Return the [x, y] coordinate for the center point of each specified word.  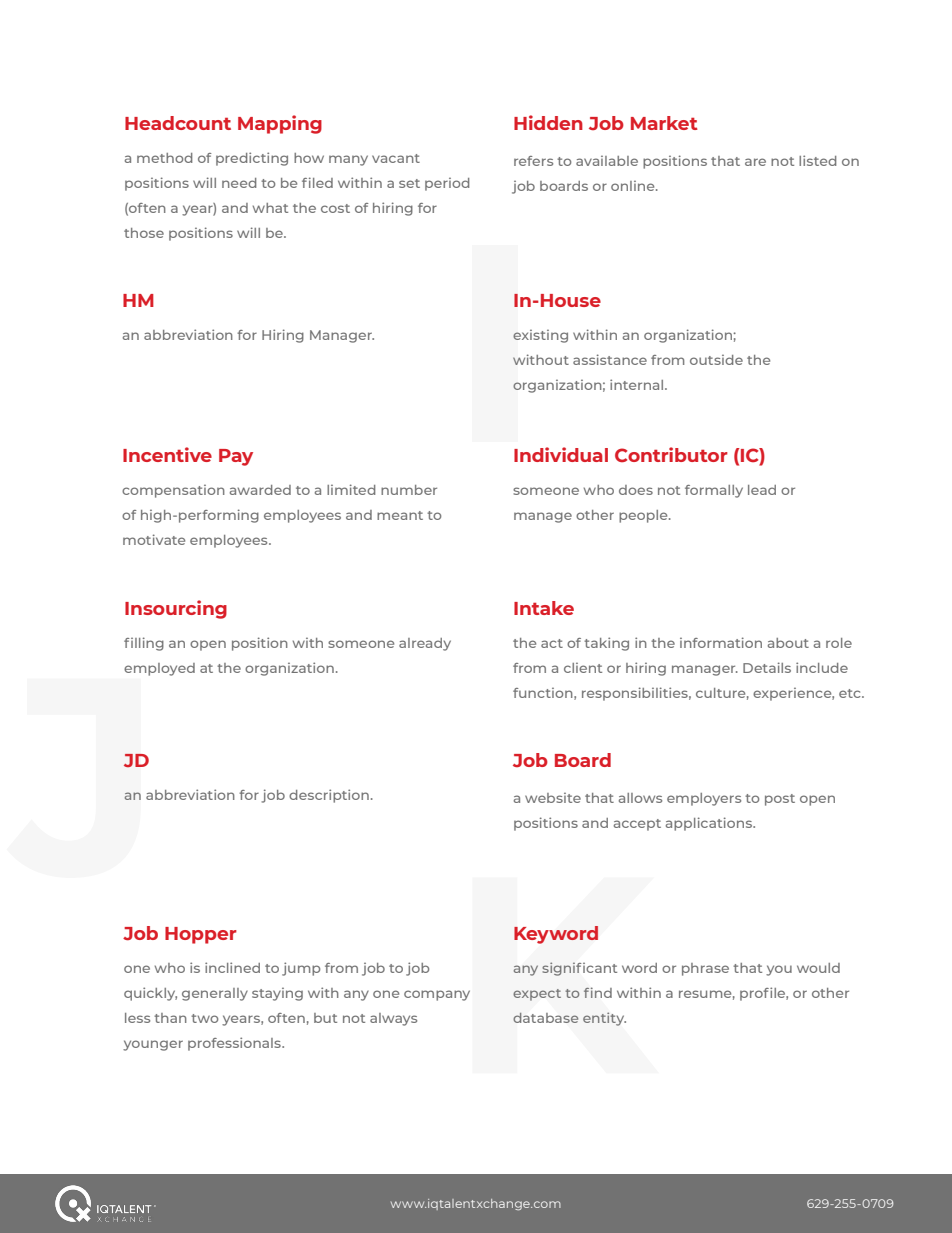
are [755, 162]
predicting [252, 159]
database [546, 1018]
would [818, 968]
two [204, 1018]
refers [533, 161]
